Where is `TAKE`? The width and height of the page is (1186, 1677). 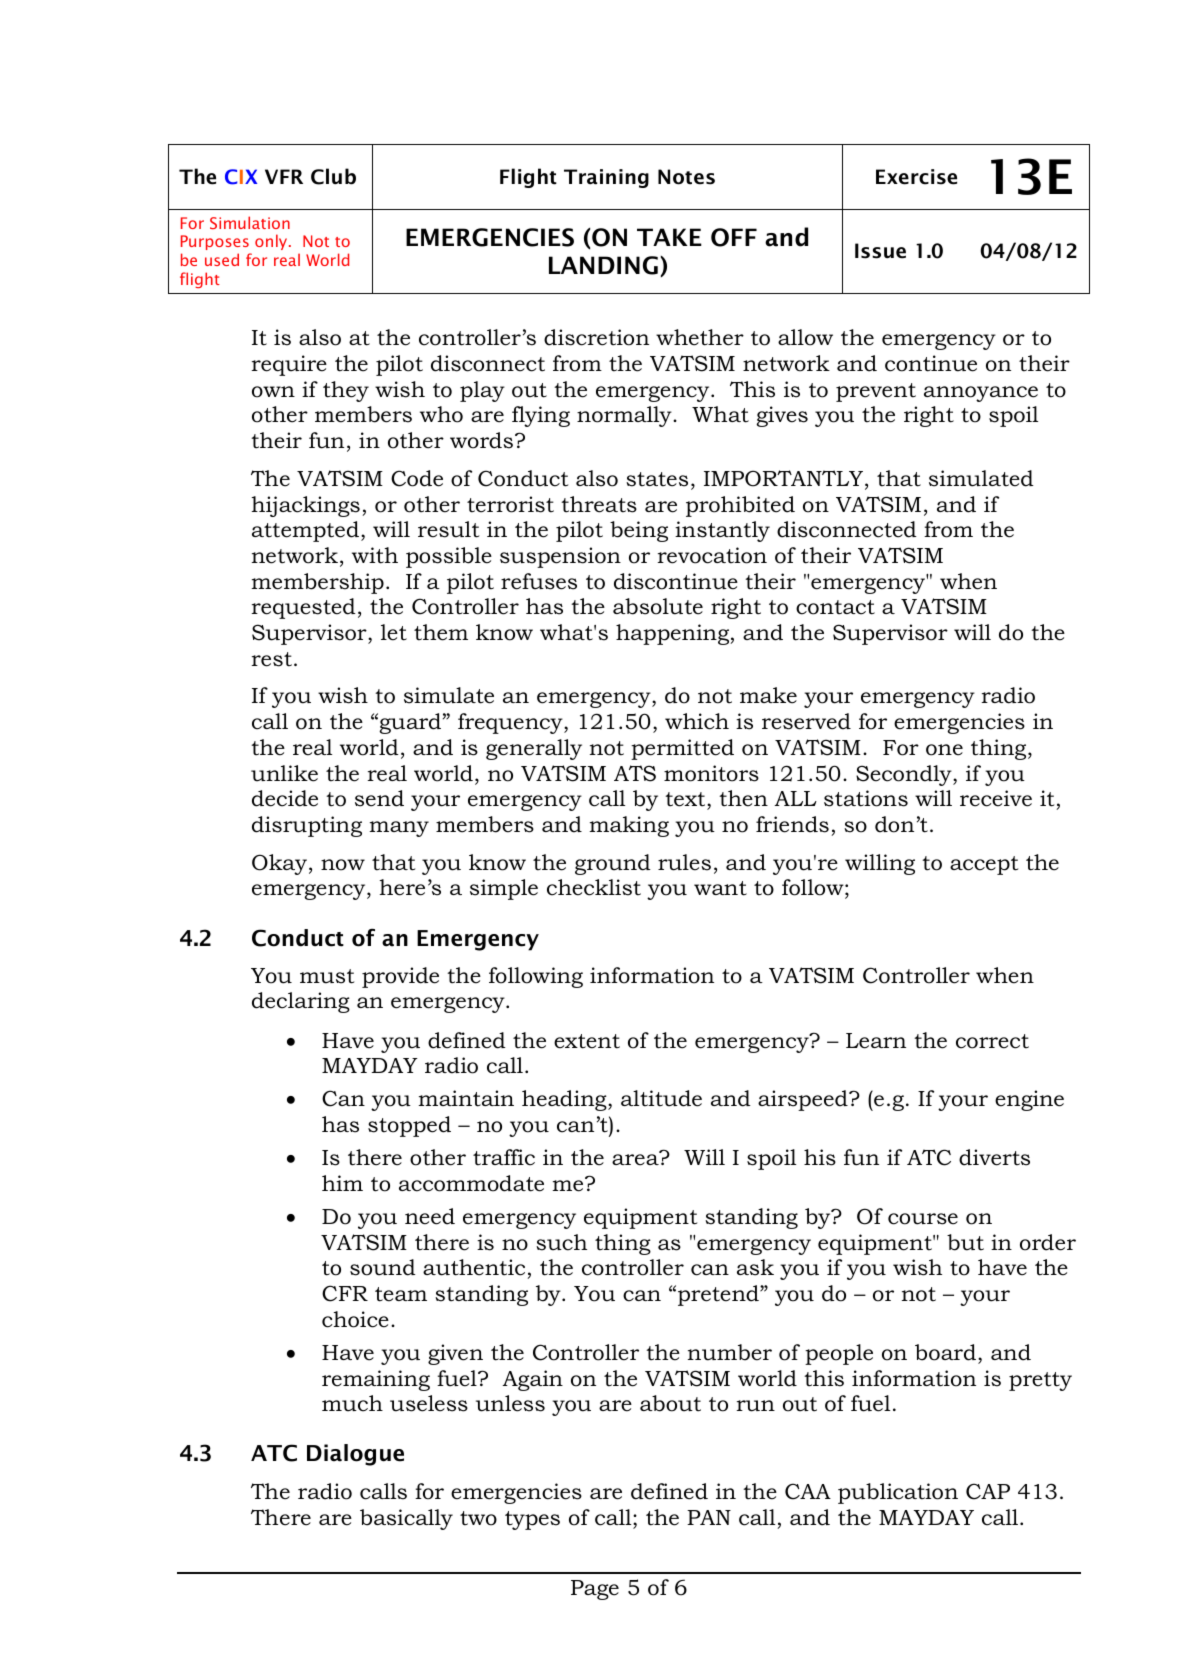 TAKE is located at coordinates (669, 237).
